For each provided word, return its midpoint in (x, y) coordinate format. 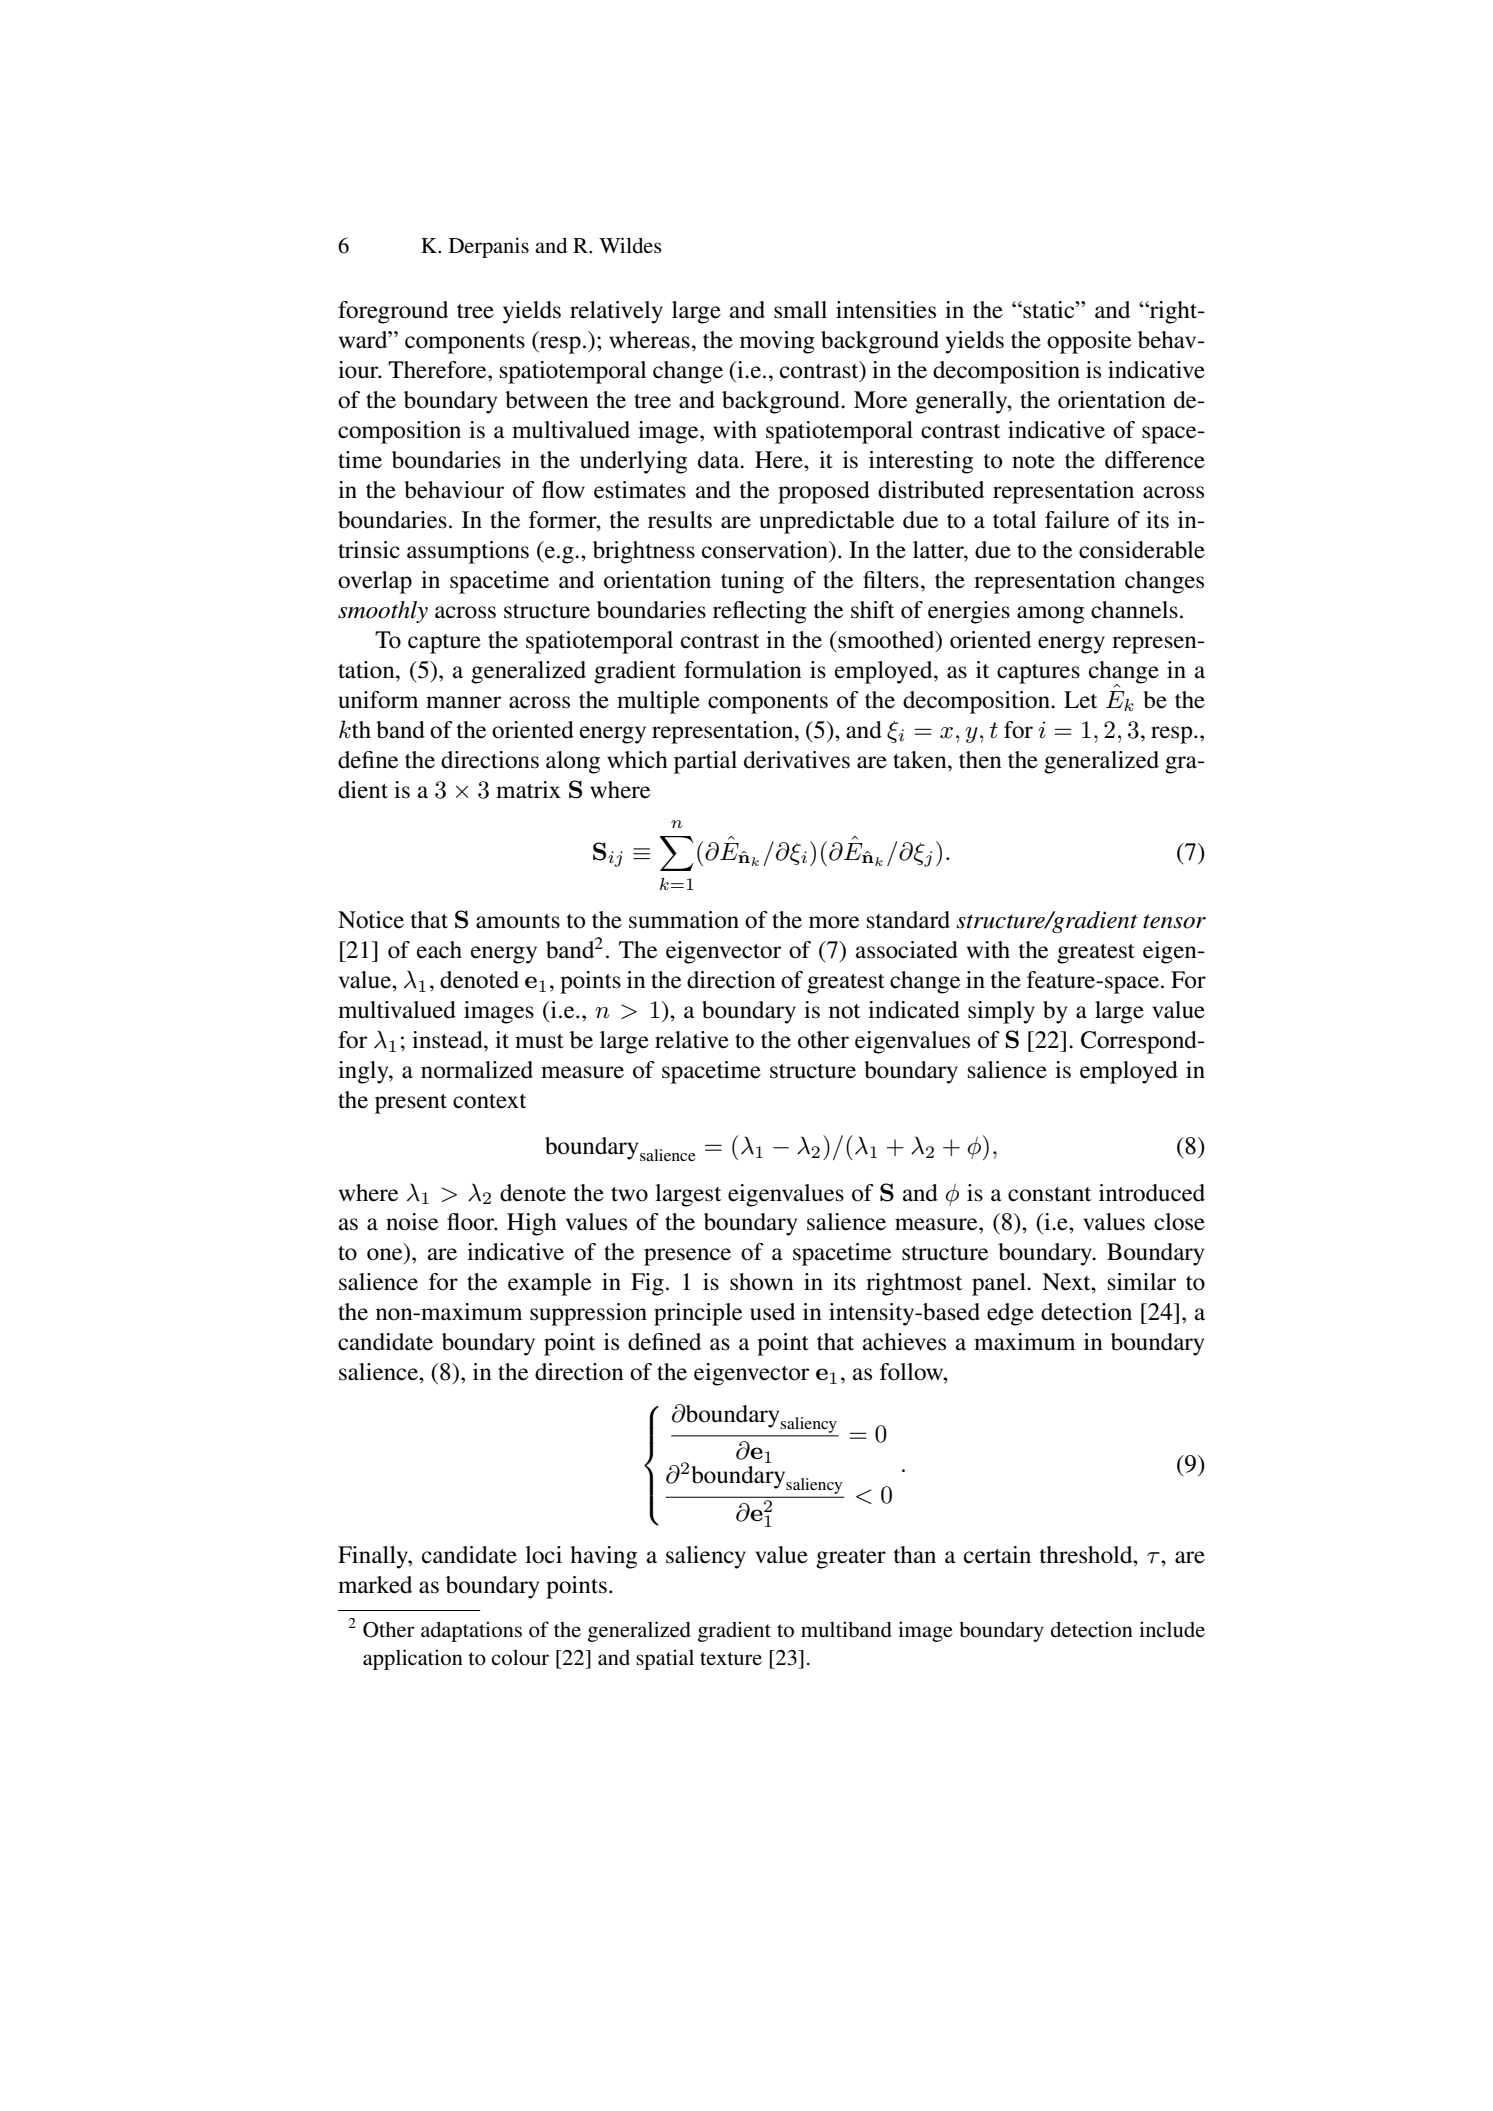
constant (1049, 1194)
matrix (528, 790)
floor (472, 1222)
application (413, 1659)
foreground (393, 312)
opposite (1089, 342)
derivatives (797, 760)
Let (1080, 700)
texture (731, 1658)
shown (762, 1282)
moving (777, 342)
